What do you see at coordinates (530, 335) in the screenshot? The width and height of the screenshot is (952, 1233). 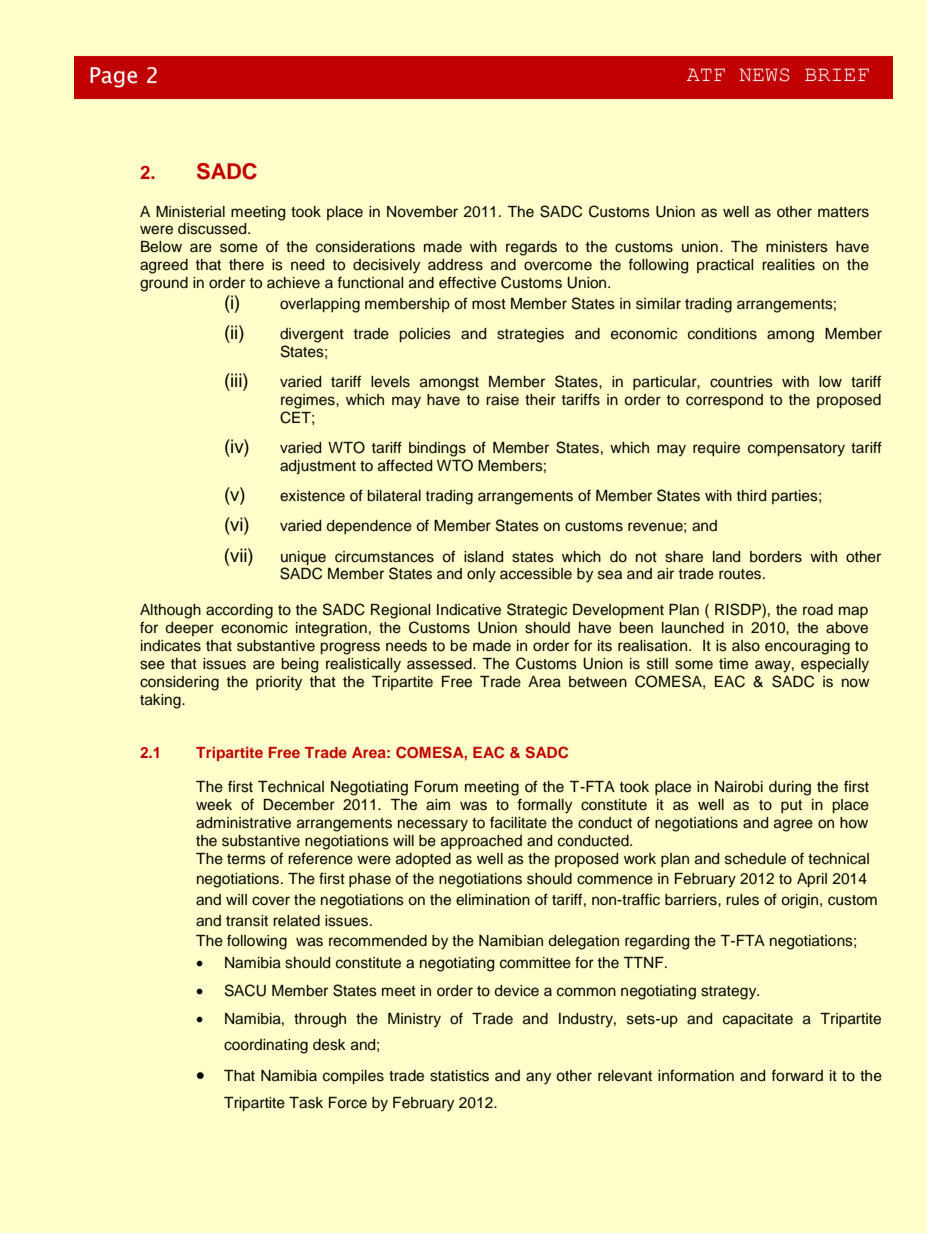 I see `strategies` at bounding box center [530, 335].
